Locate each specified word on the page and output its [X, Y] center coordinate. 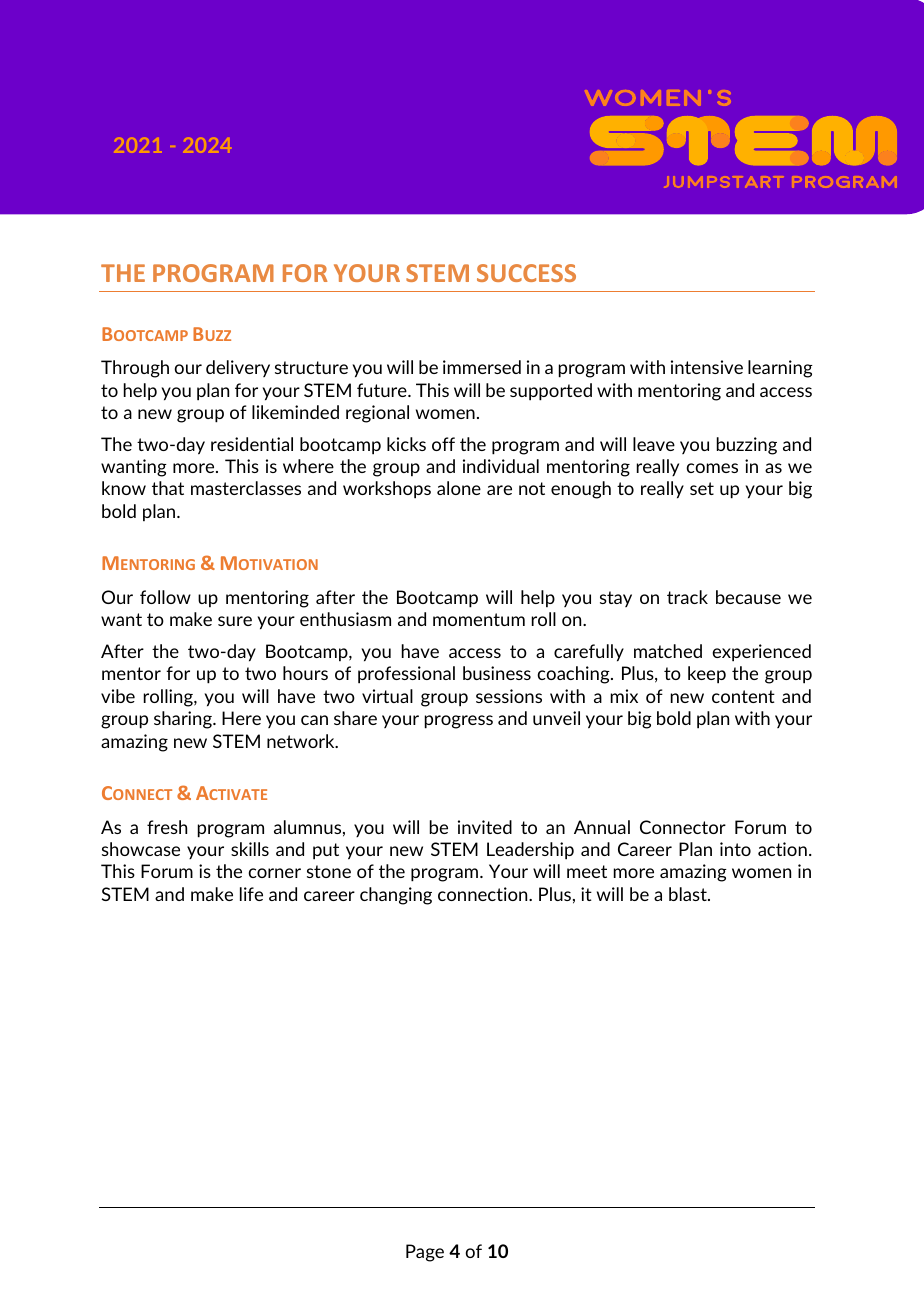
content [743, 696]
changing [396, 896]
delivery [238, 368]
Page [425, 1253]
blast [689, 894]
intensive [707, 367]
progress [459, 722]
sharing [184, 720]
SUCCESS [526, 273]
